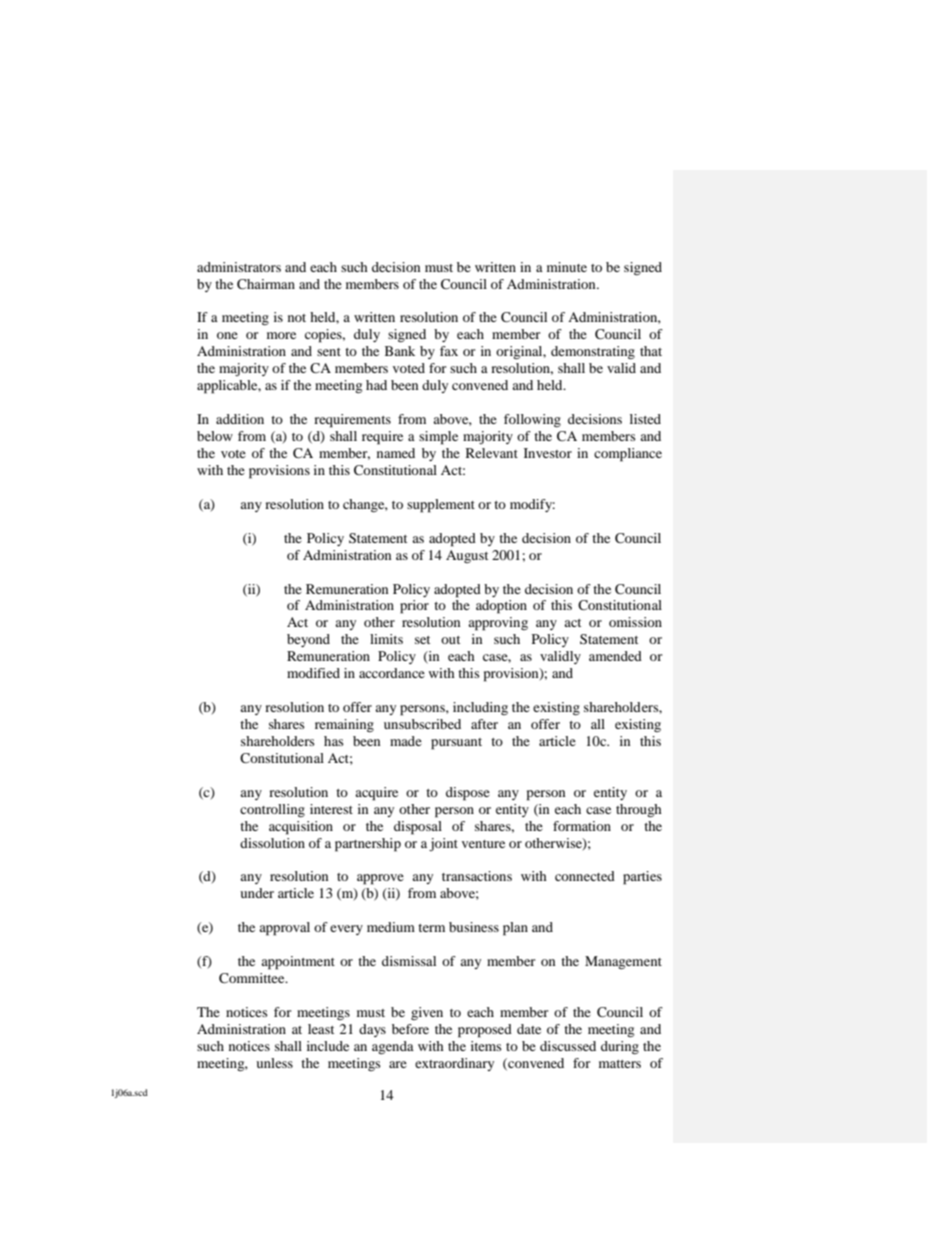  Describe the element at coordinates (635, 622) in the document. I see `omission` at that location.
